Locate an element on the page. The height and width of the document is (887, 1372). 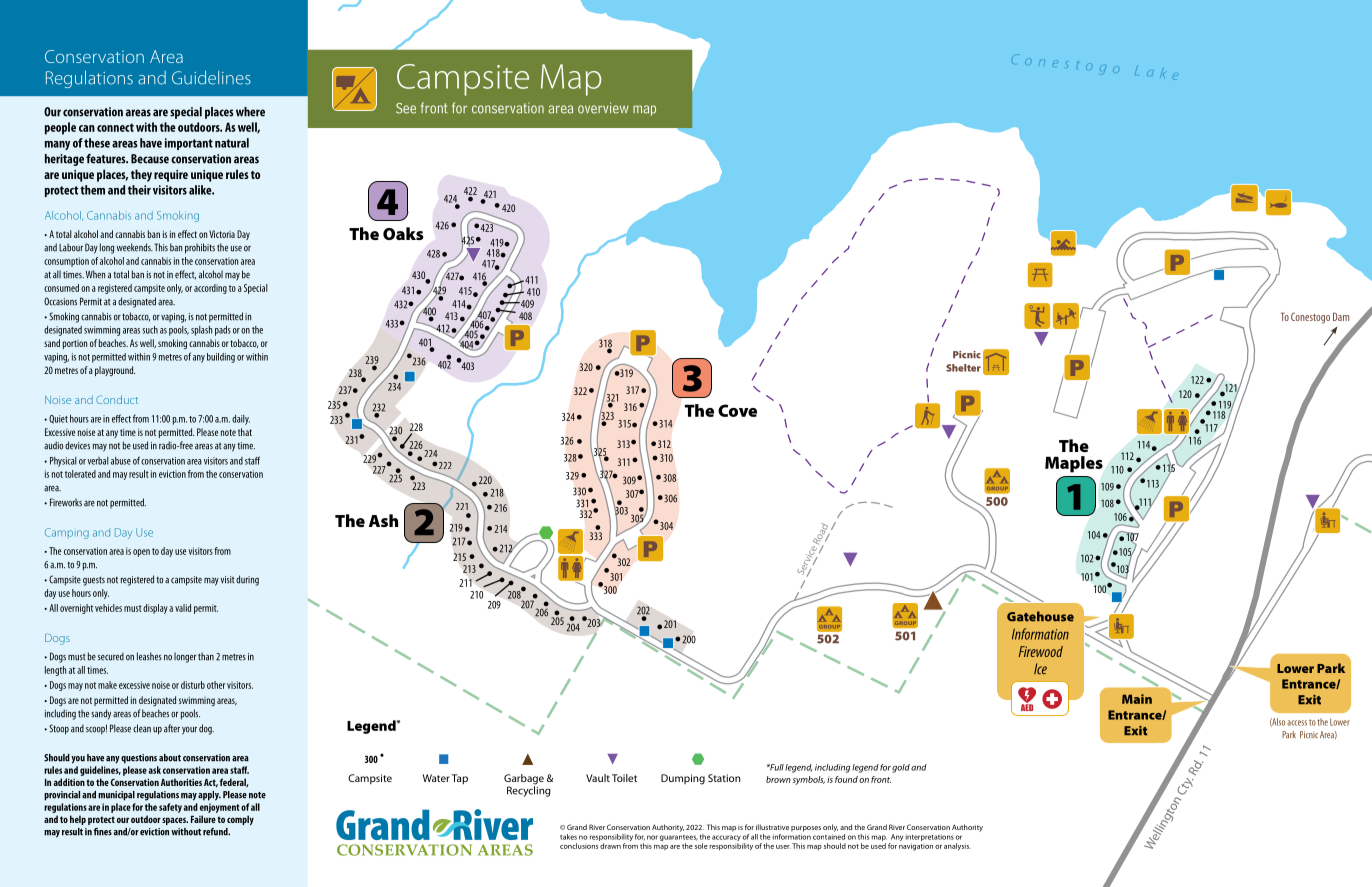
analysis is located at coordinates (957, 846).
